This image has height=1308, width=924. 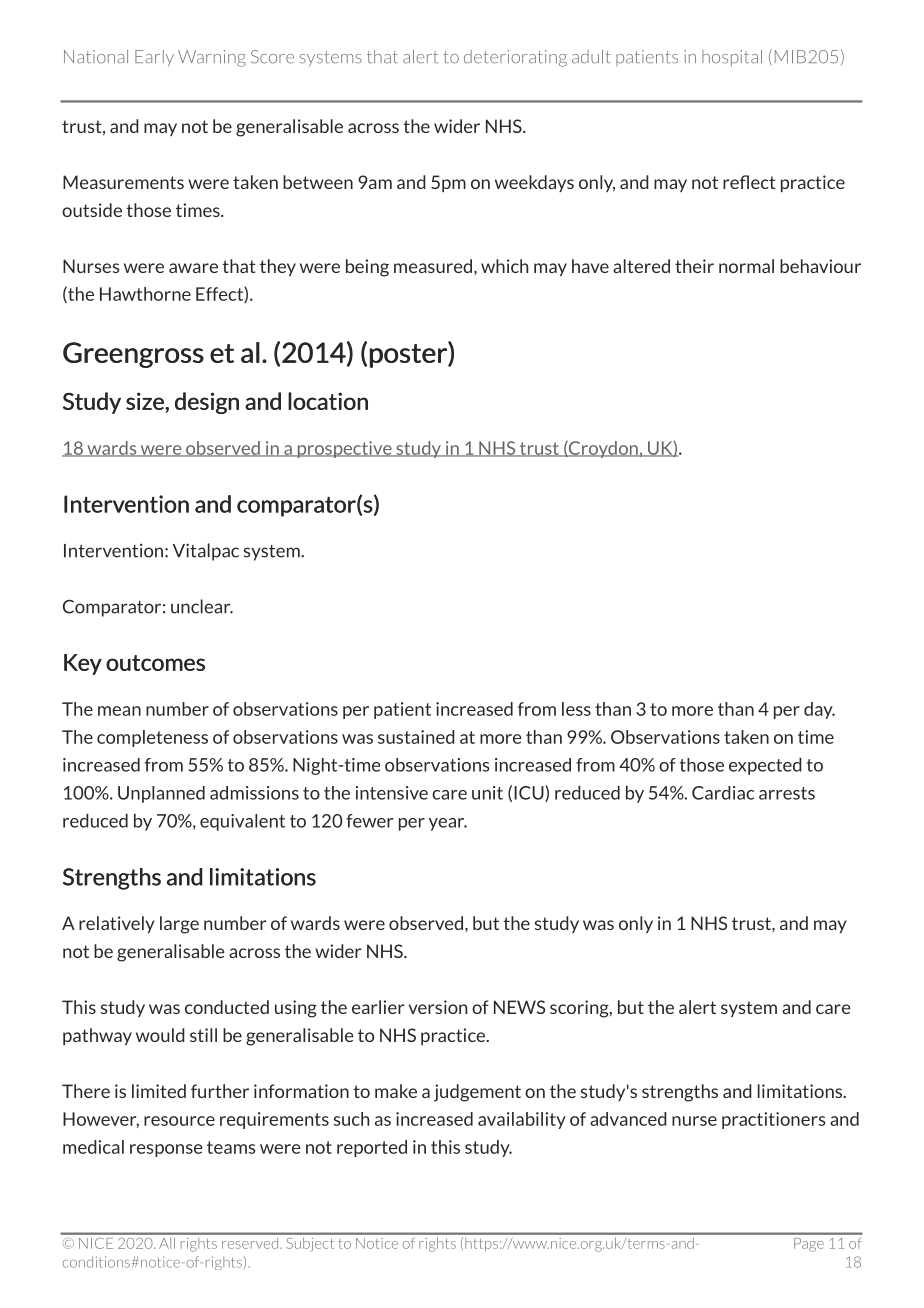 I want to click on resource, so click(x=179, y=1121).
